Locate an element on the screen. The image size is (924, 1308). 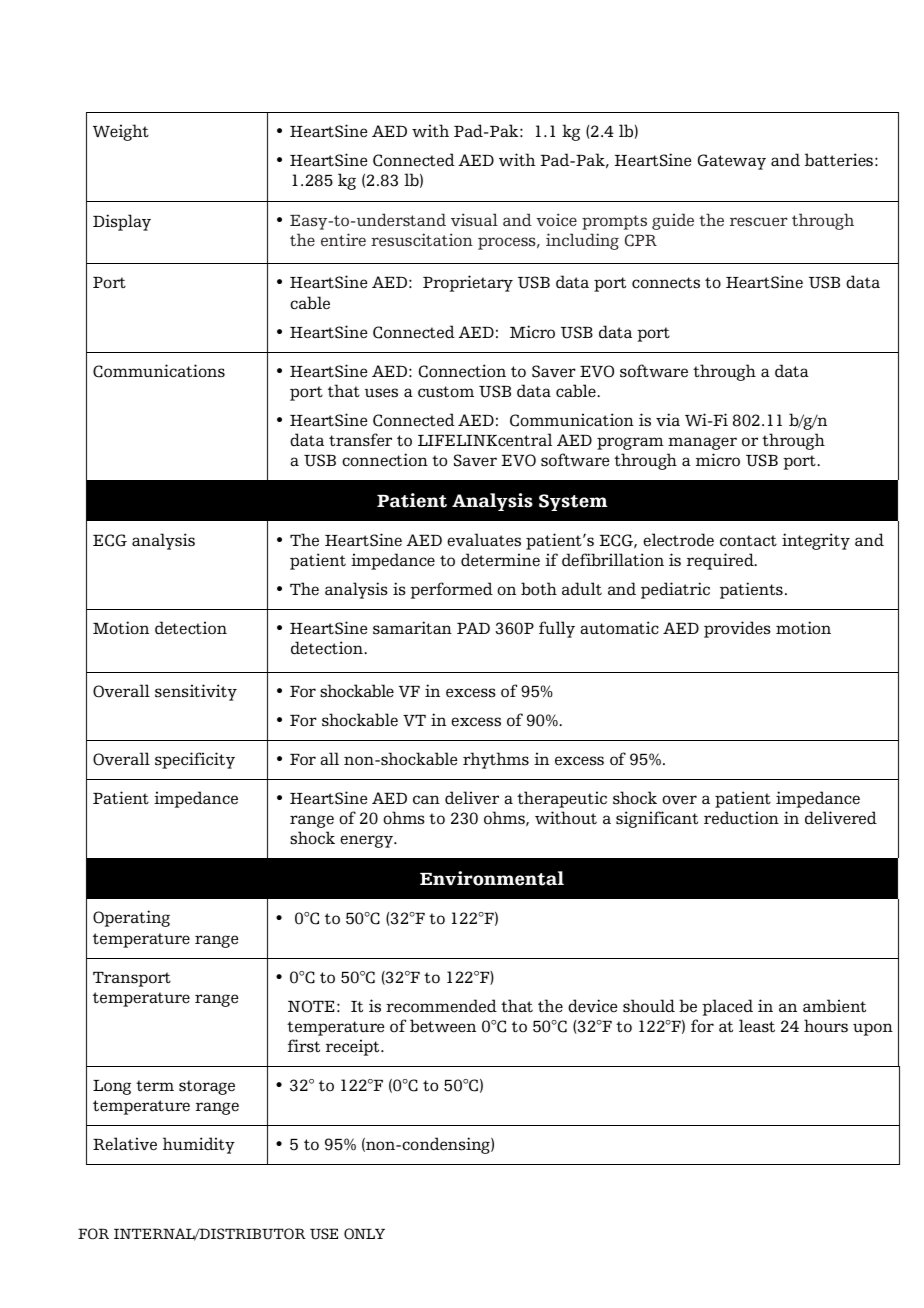
Gateway is located at coordinates (732, 162).
